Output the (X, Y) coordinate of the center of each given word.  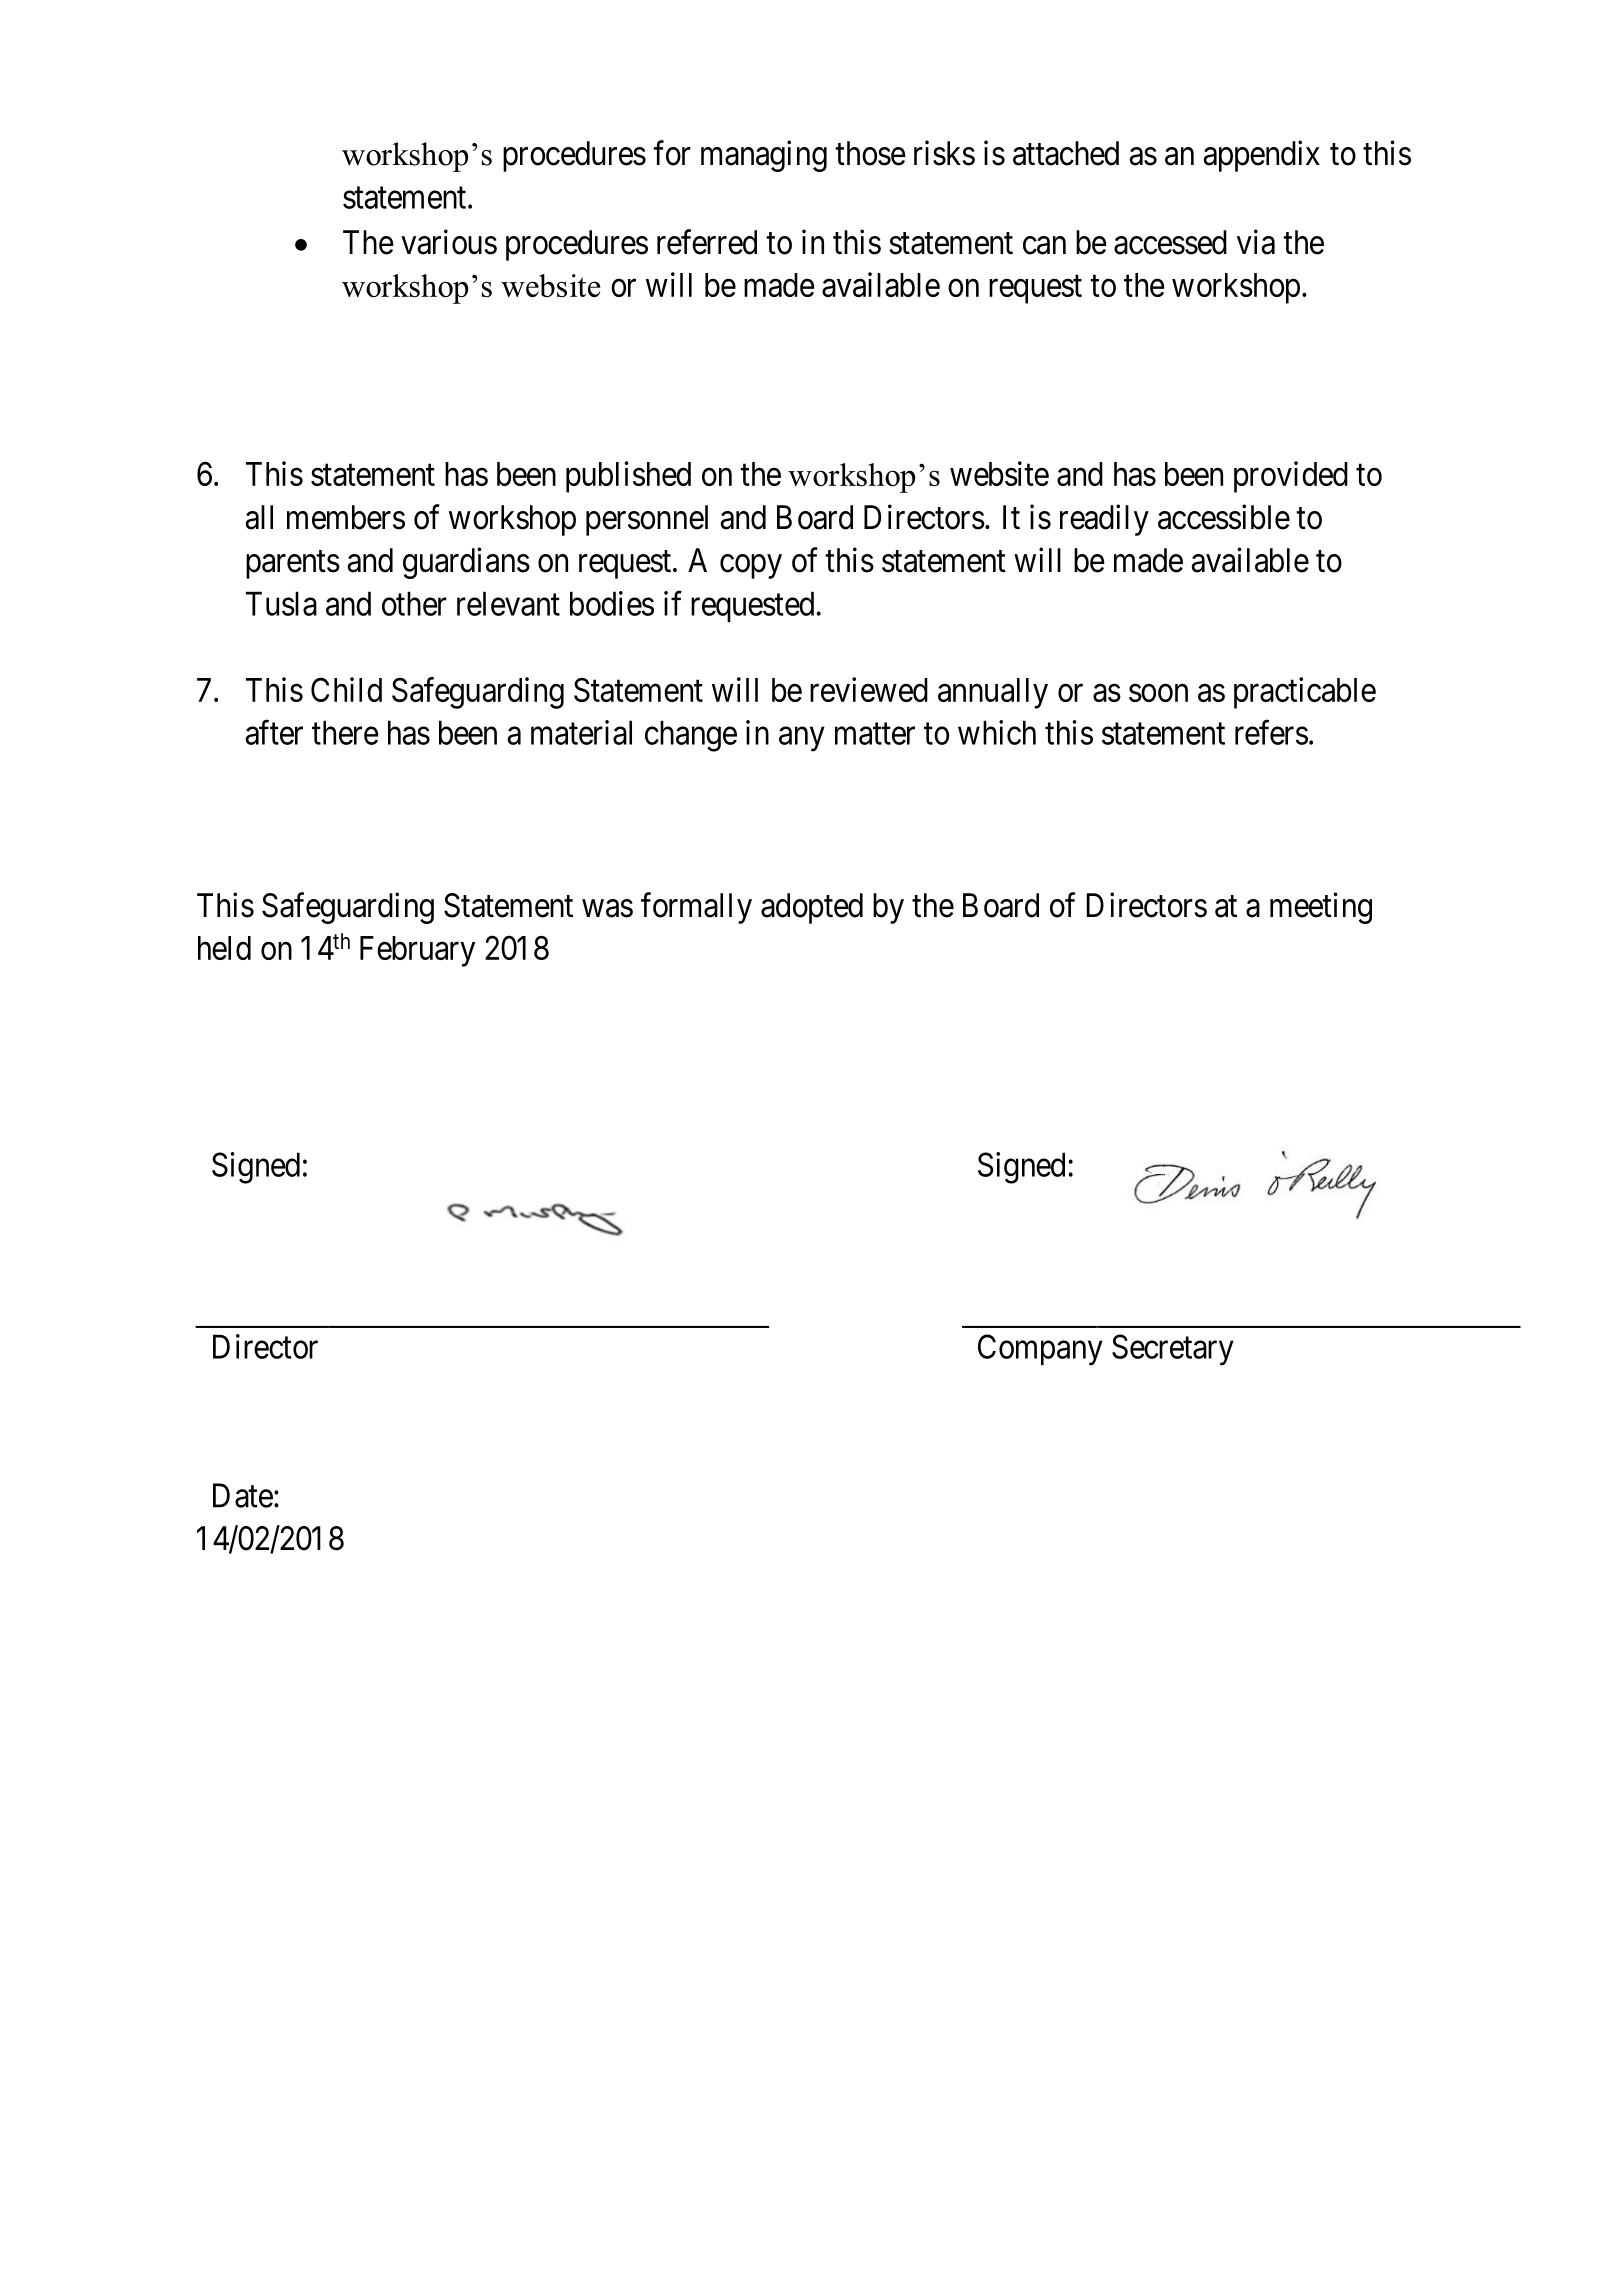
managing (764, 156)
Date (243, 1495)
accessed (1170, 242)
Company (1040, 1350)
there (345, 732)
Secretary (1173, 1350)
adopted (812, 908)
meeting (1321, 908)
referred (707, 242)
